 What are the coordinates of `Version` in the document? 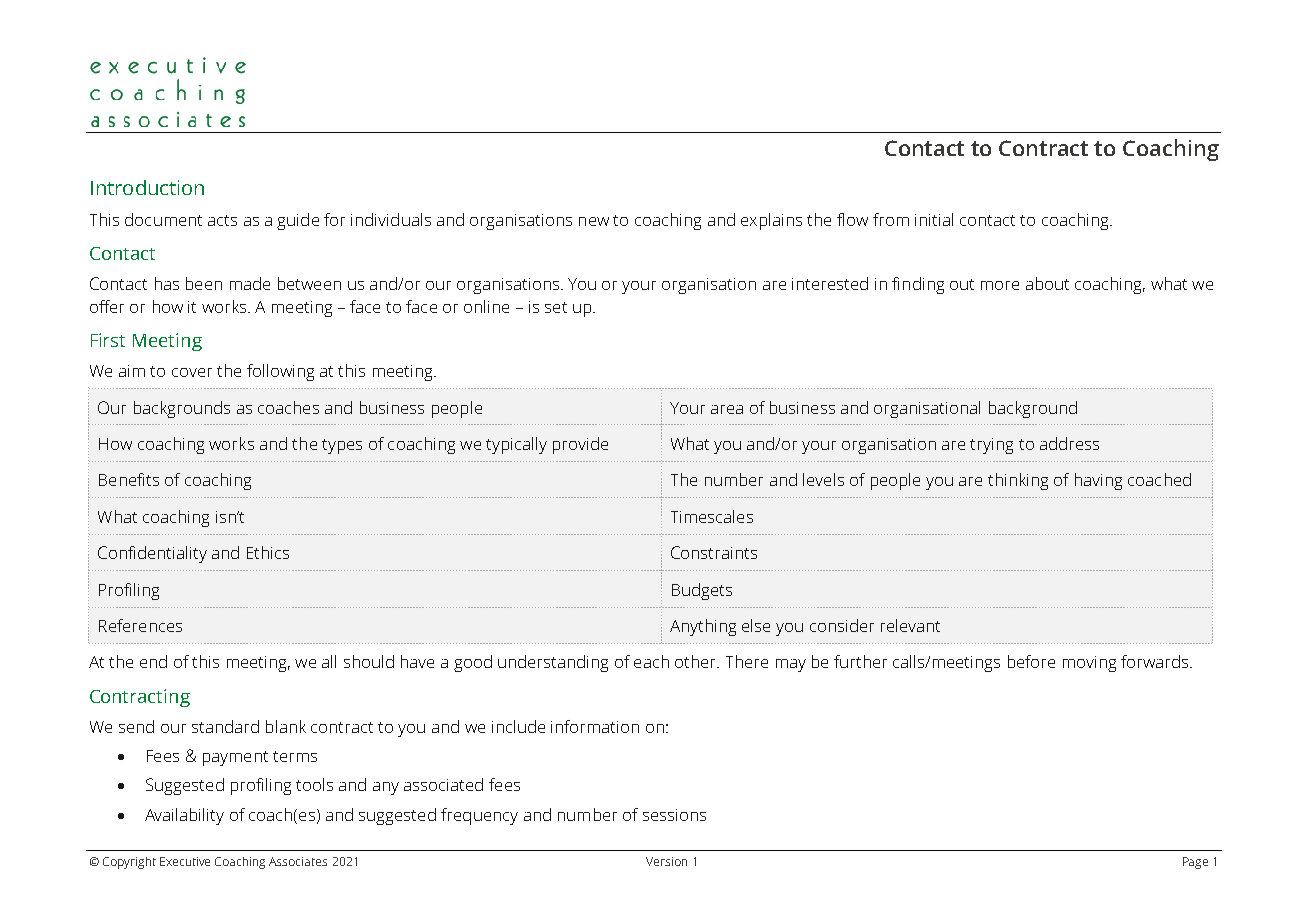 It's located at (666, 861).
